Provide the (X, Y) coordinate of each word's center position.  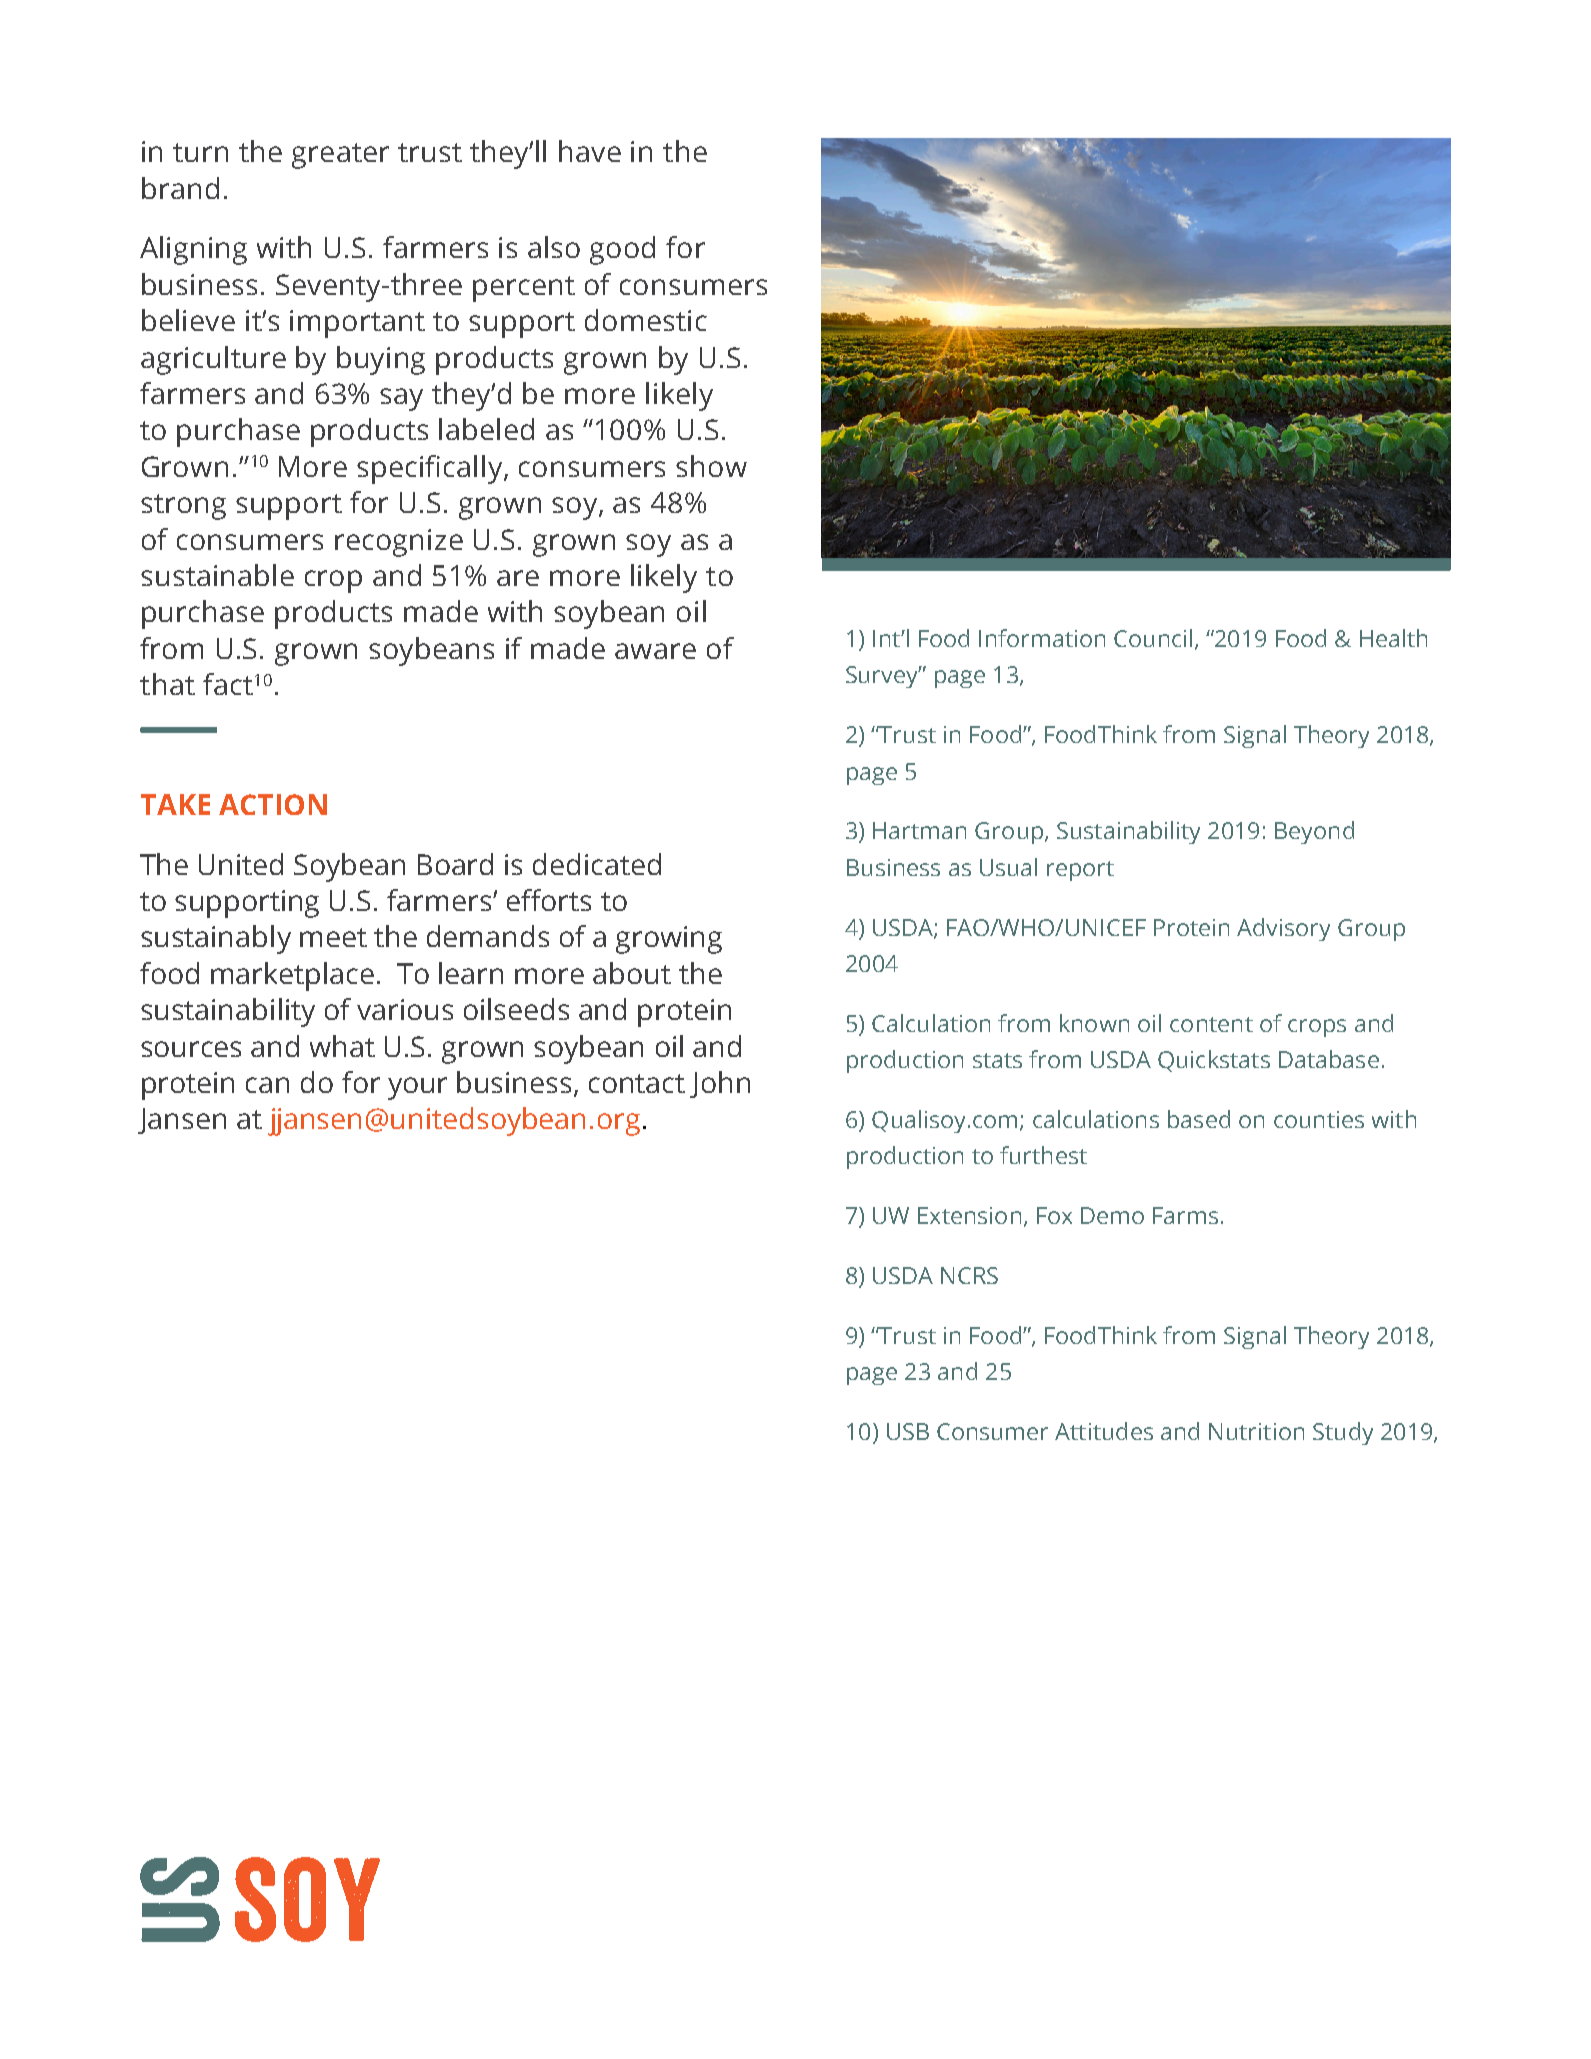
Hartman (919, 830)
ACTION (273, 804)
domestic (646, 320)
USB (908, 1431)
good (622, 250)
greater (340, 156)
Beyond (1314, 832)
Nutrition (1256, 1431)
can (267, 1085)
